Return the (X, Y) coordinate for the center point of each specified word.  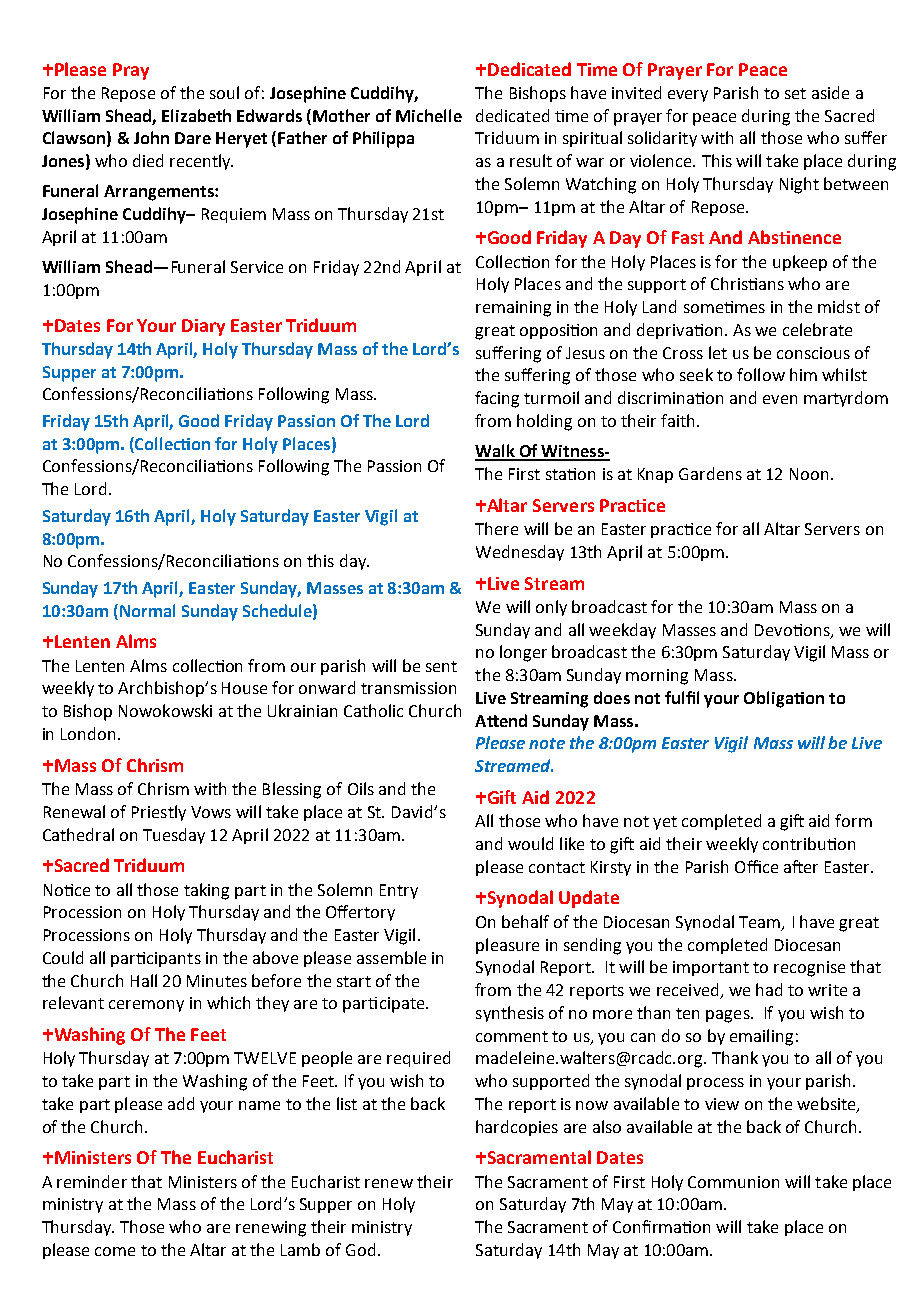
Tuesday (174, 836)
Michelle (429, 115)
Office (756, 866)
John (151, 137)
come (115, 1251)
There (496, 528)
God (360, 1249)
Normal (147, 610)
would (530, 843)
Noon (809, 474)
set (795, 93)
